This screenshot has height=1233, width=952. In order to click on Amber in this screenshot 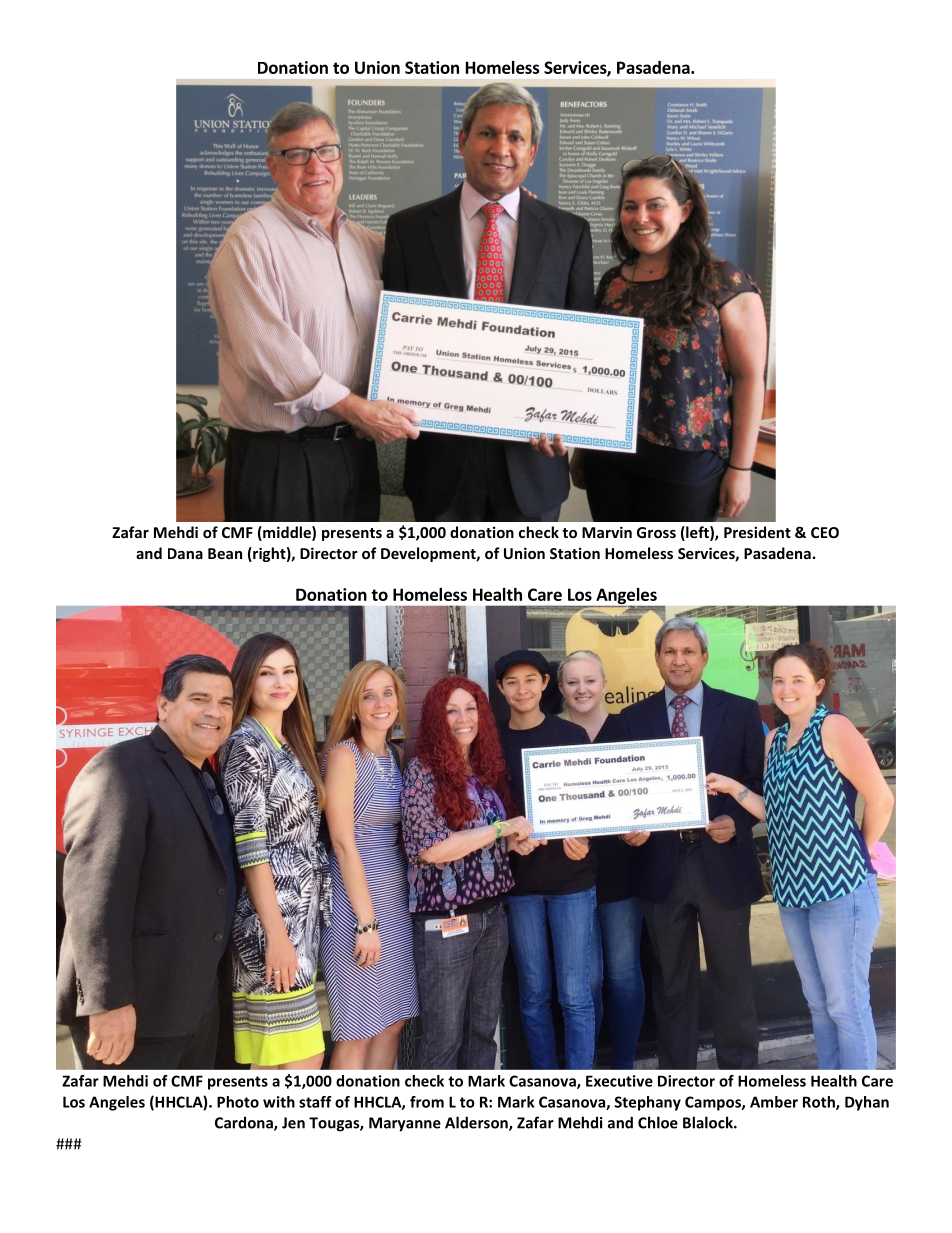, I will do `click(774, 1102)`.
